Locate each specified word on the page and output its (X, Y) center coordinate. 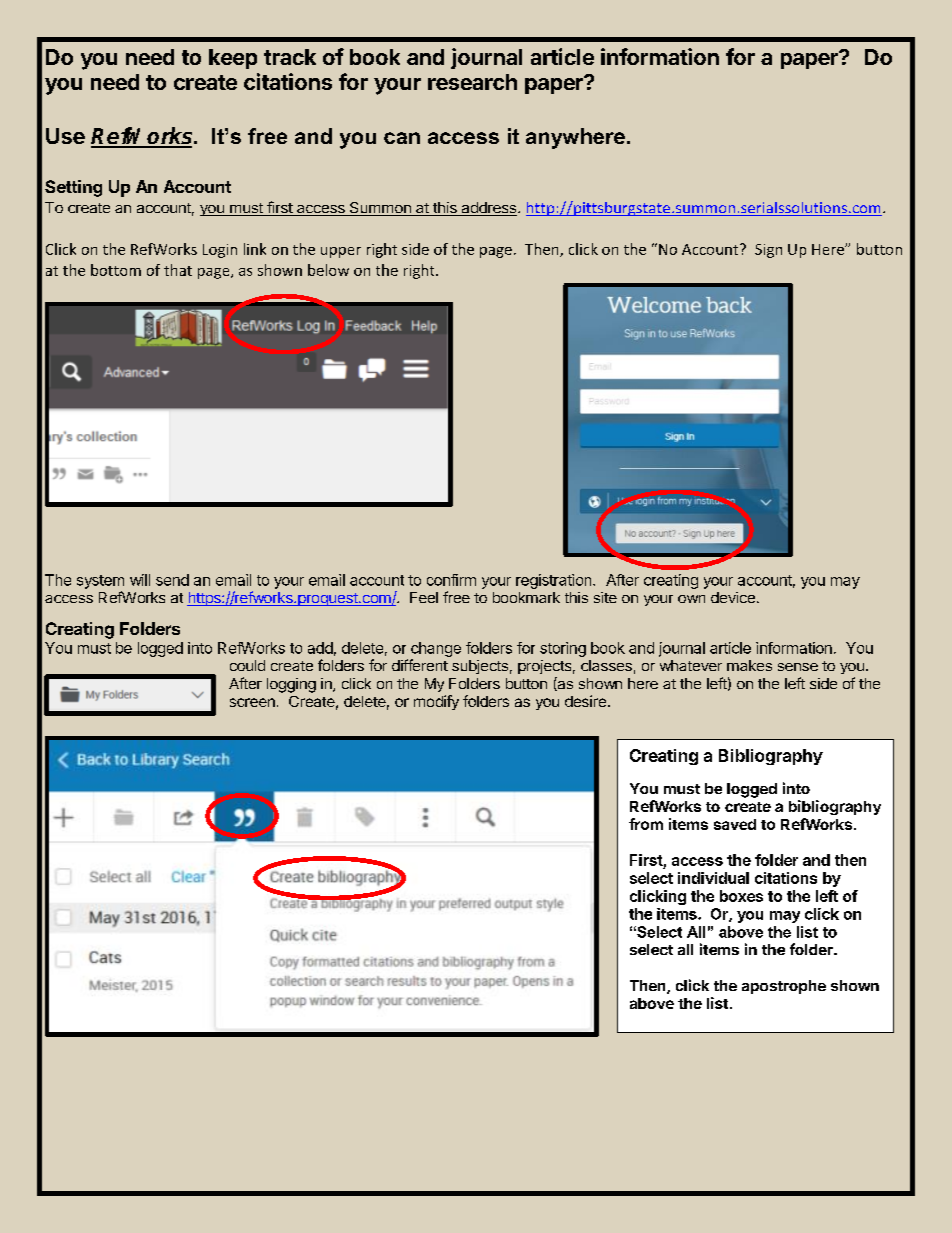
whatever (691, 665)
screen (252, 702)
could (247, 665)
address (488, 209)
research (472, 82)
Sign (768, 251)
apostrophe (784, 987)
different (420, 665)
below (328, 270)
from (646, 824)
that (178, 270)
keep (233, 59)
